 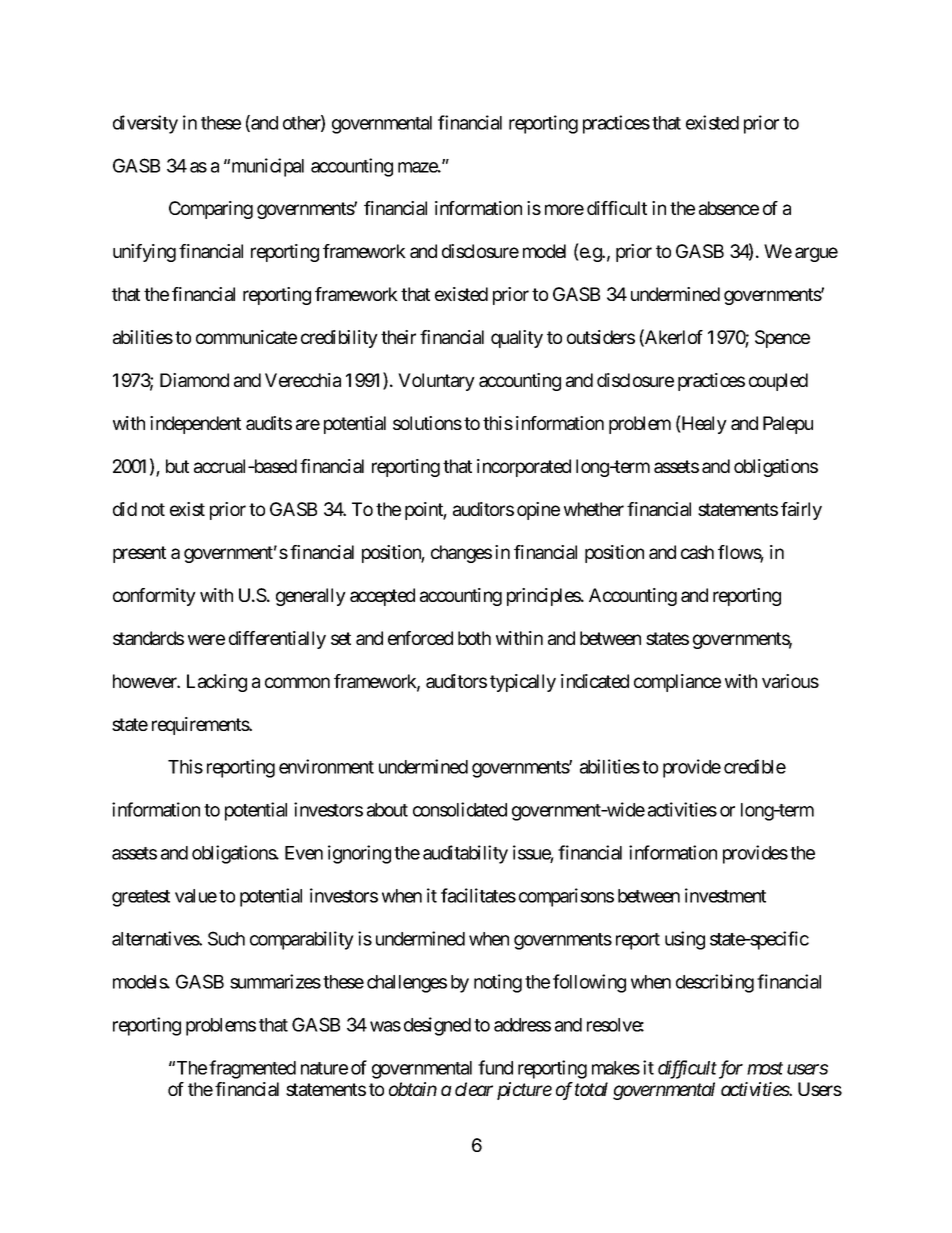 What do you see at coordinates (465, 854) in the document?
I see `auditability` at bounding box center [465, 854].
